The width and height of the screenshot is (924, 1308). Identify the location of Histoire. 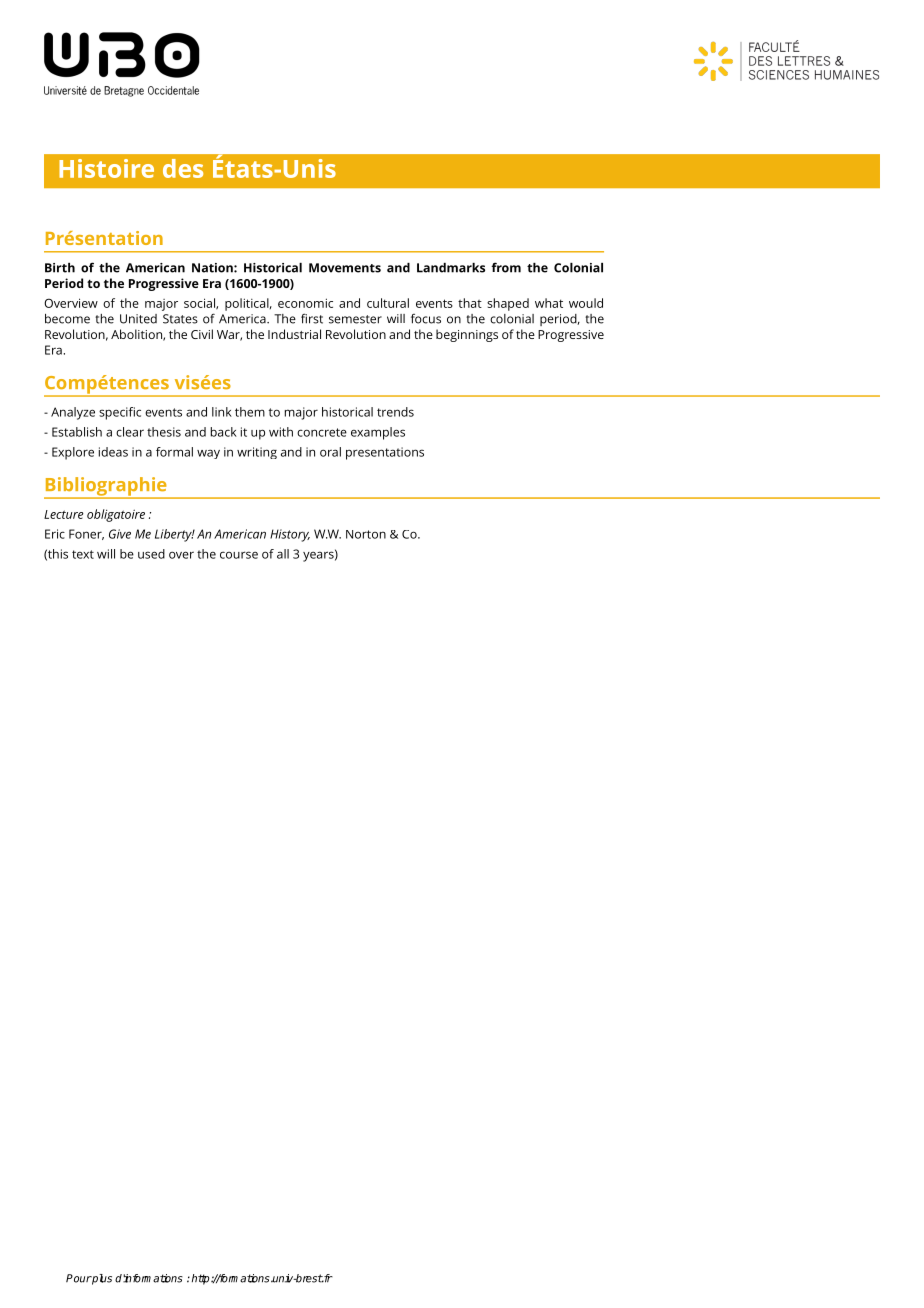
(106, 168).
